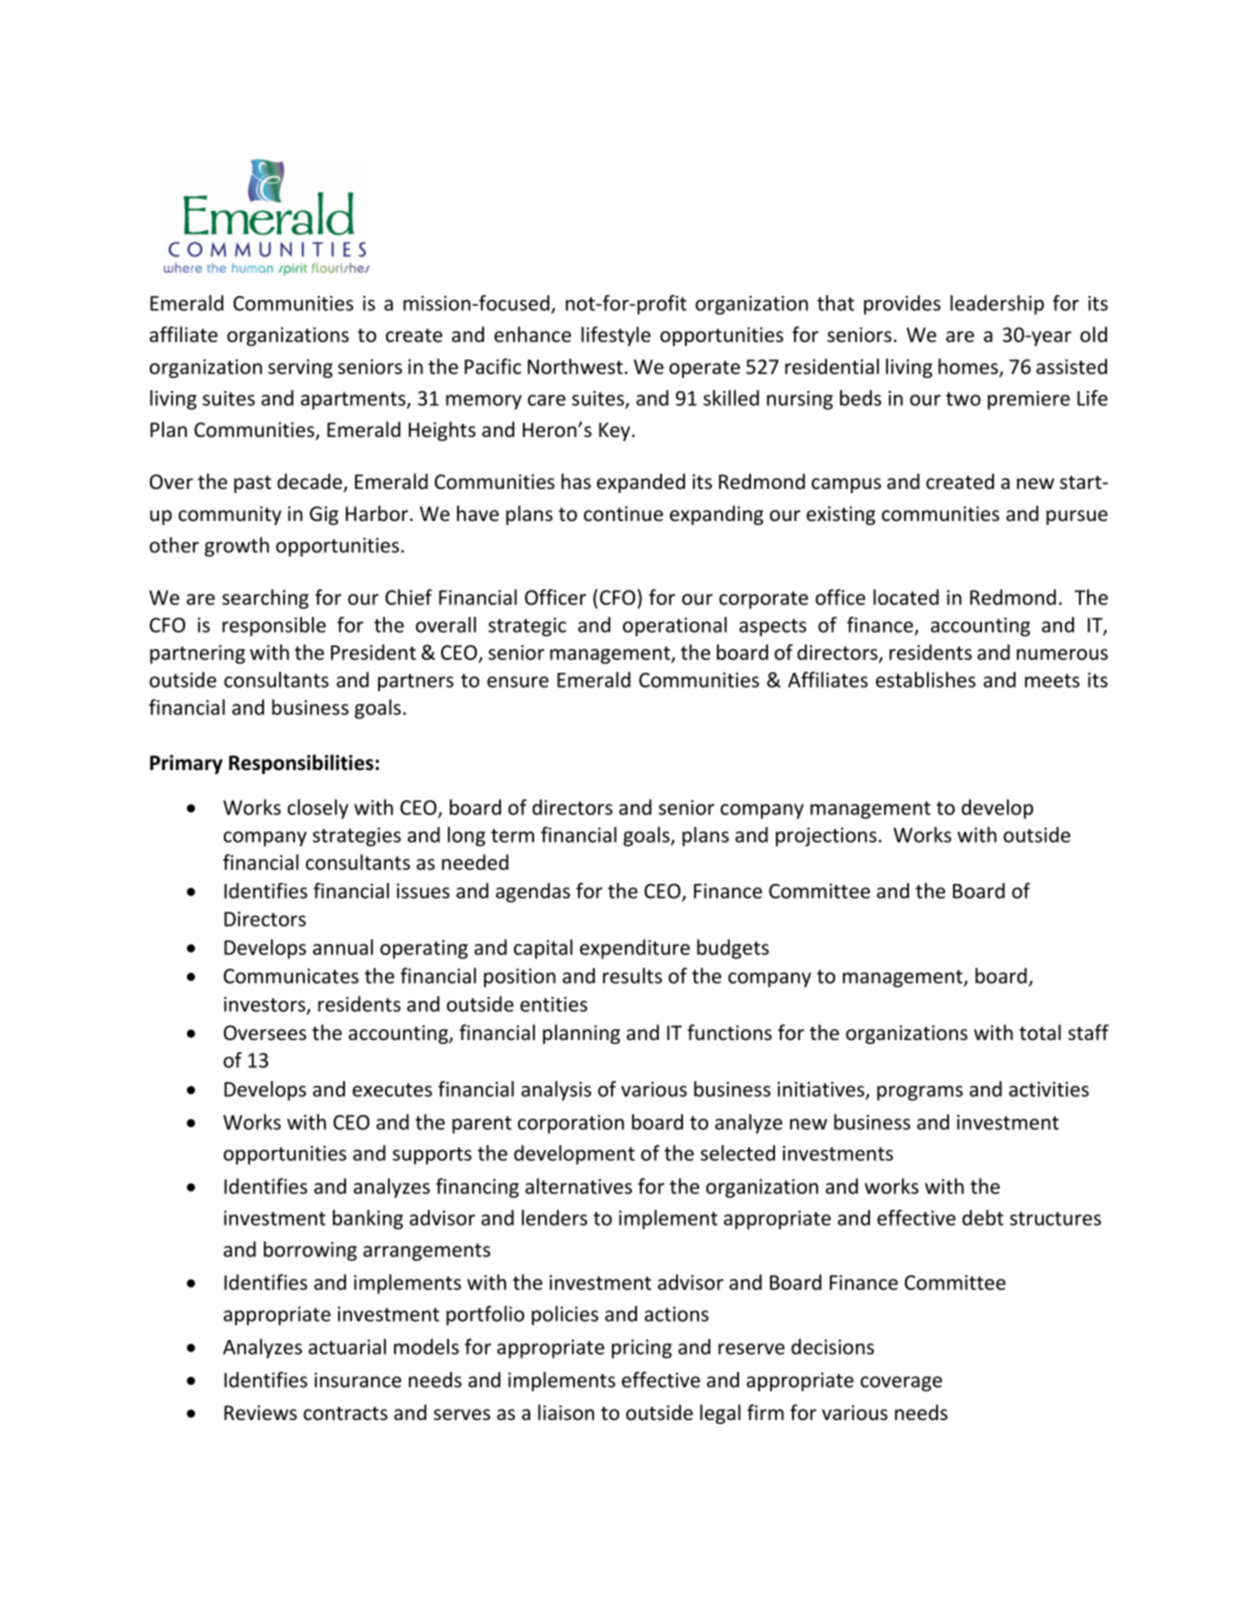 The height and width of the page is (1623, 1255). What do you see at coordinates (642, 1349) in the page?
I see `pricing` at bounding box center [642, 1349].
